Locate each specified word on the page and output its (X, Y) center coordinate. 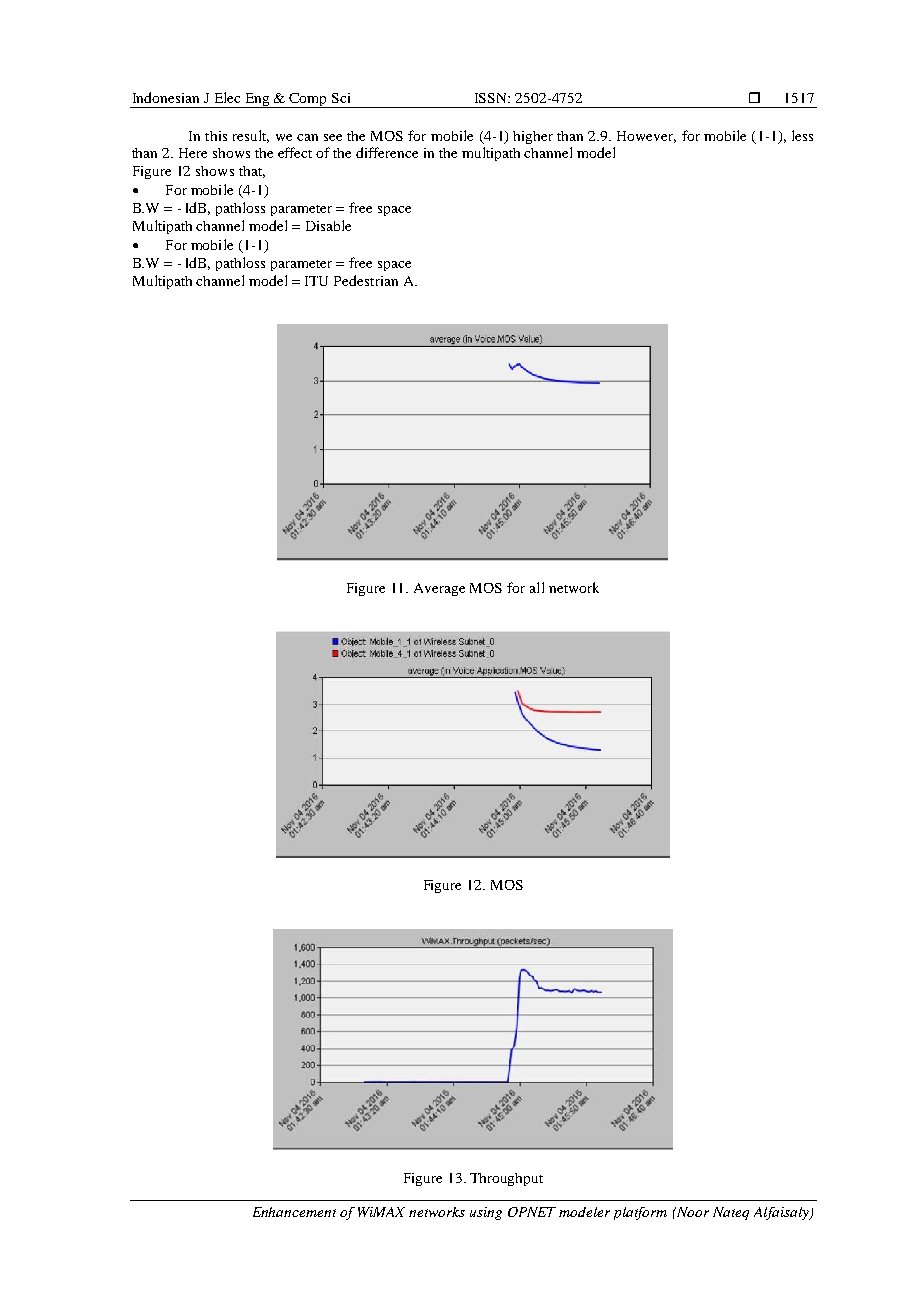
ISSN (492, 98)
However (646, 137)
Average (439, 589)
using (486, 1213)
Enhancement (294, 1212)
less (802, 135)
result (251, 136)
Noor (691, 1212)
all (537, 587)
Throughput (506, 1179)
